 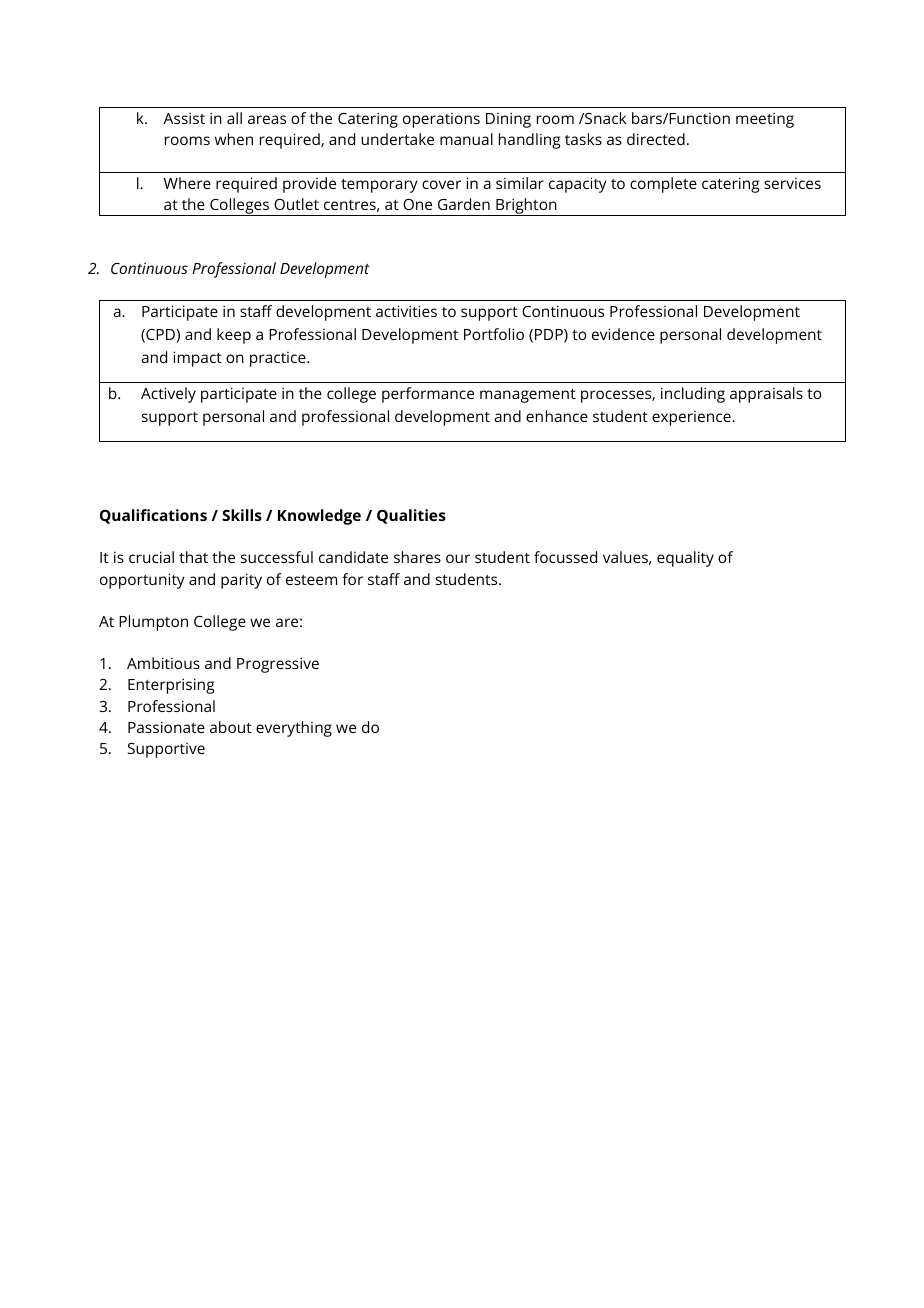 What do you see at coordinates (234, 139) in the document?
I see `when` at bounding box center [234, 139].
